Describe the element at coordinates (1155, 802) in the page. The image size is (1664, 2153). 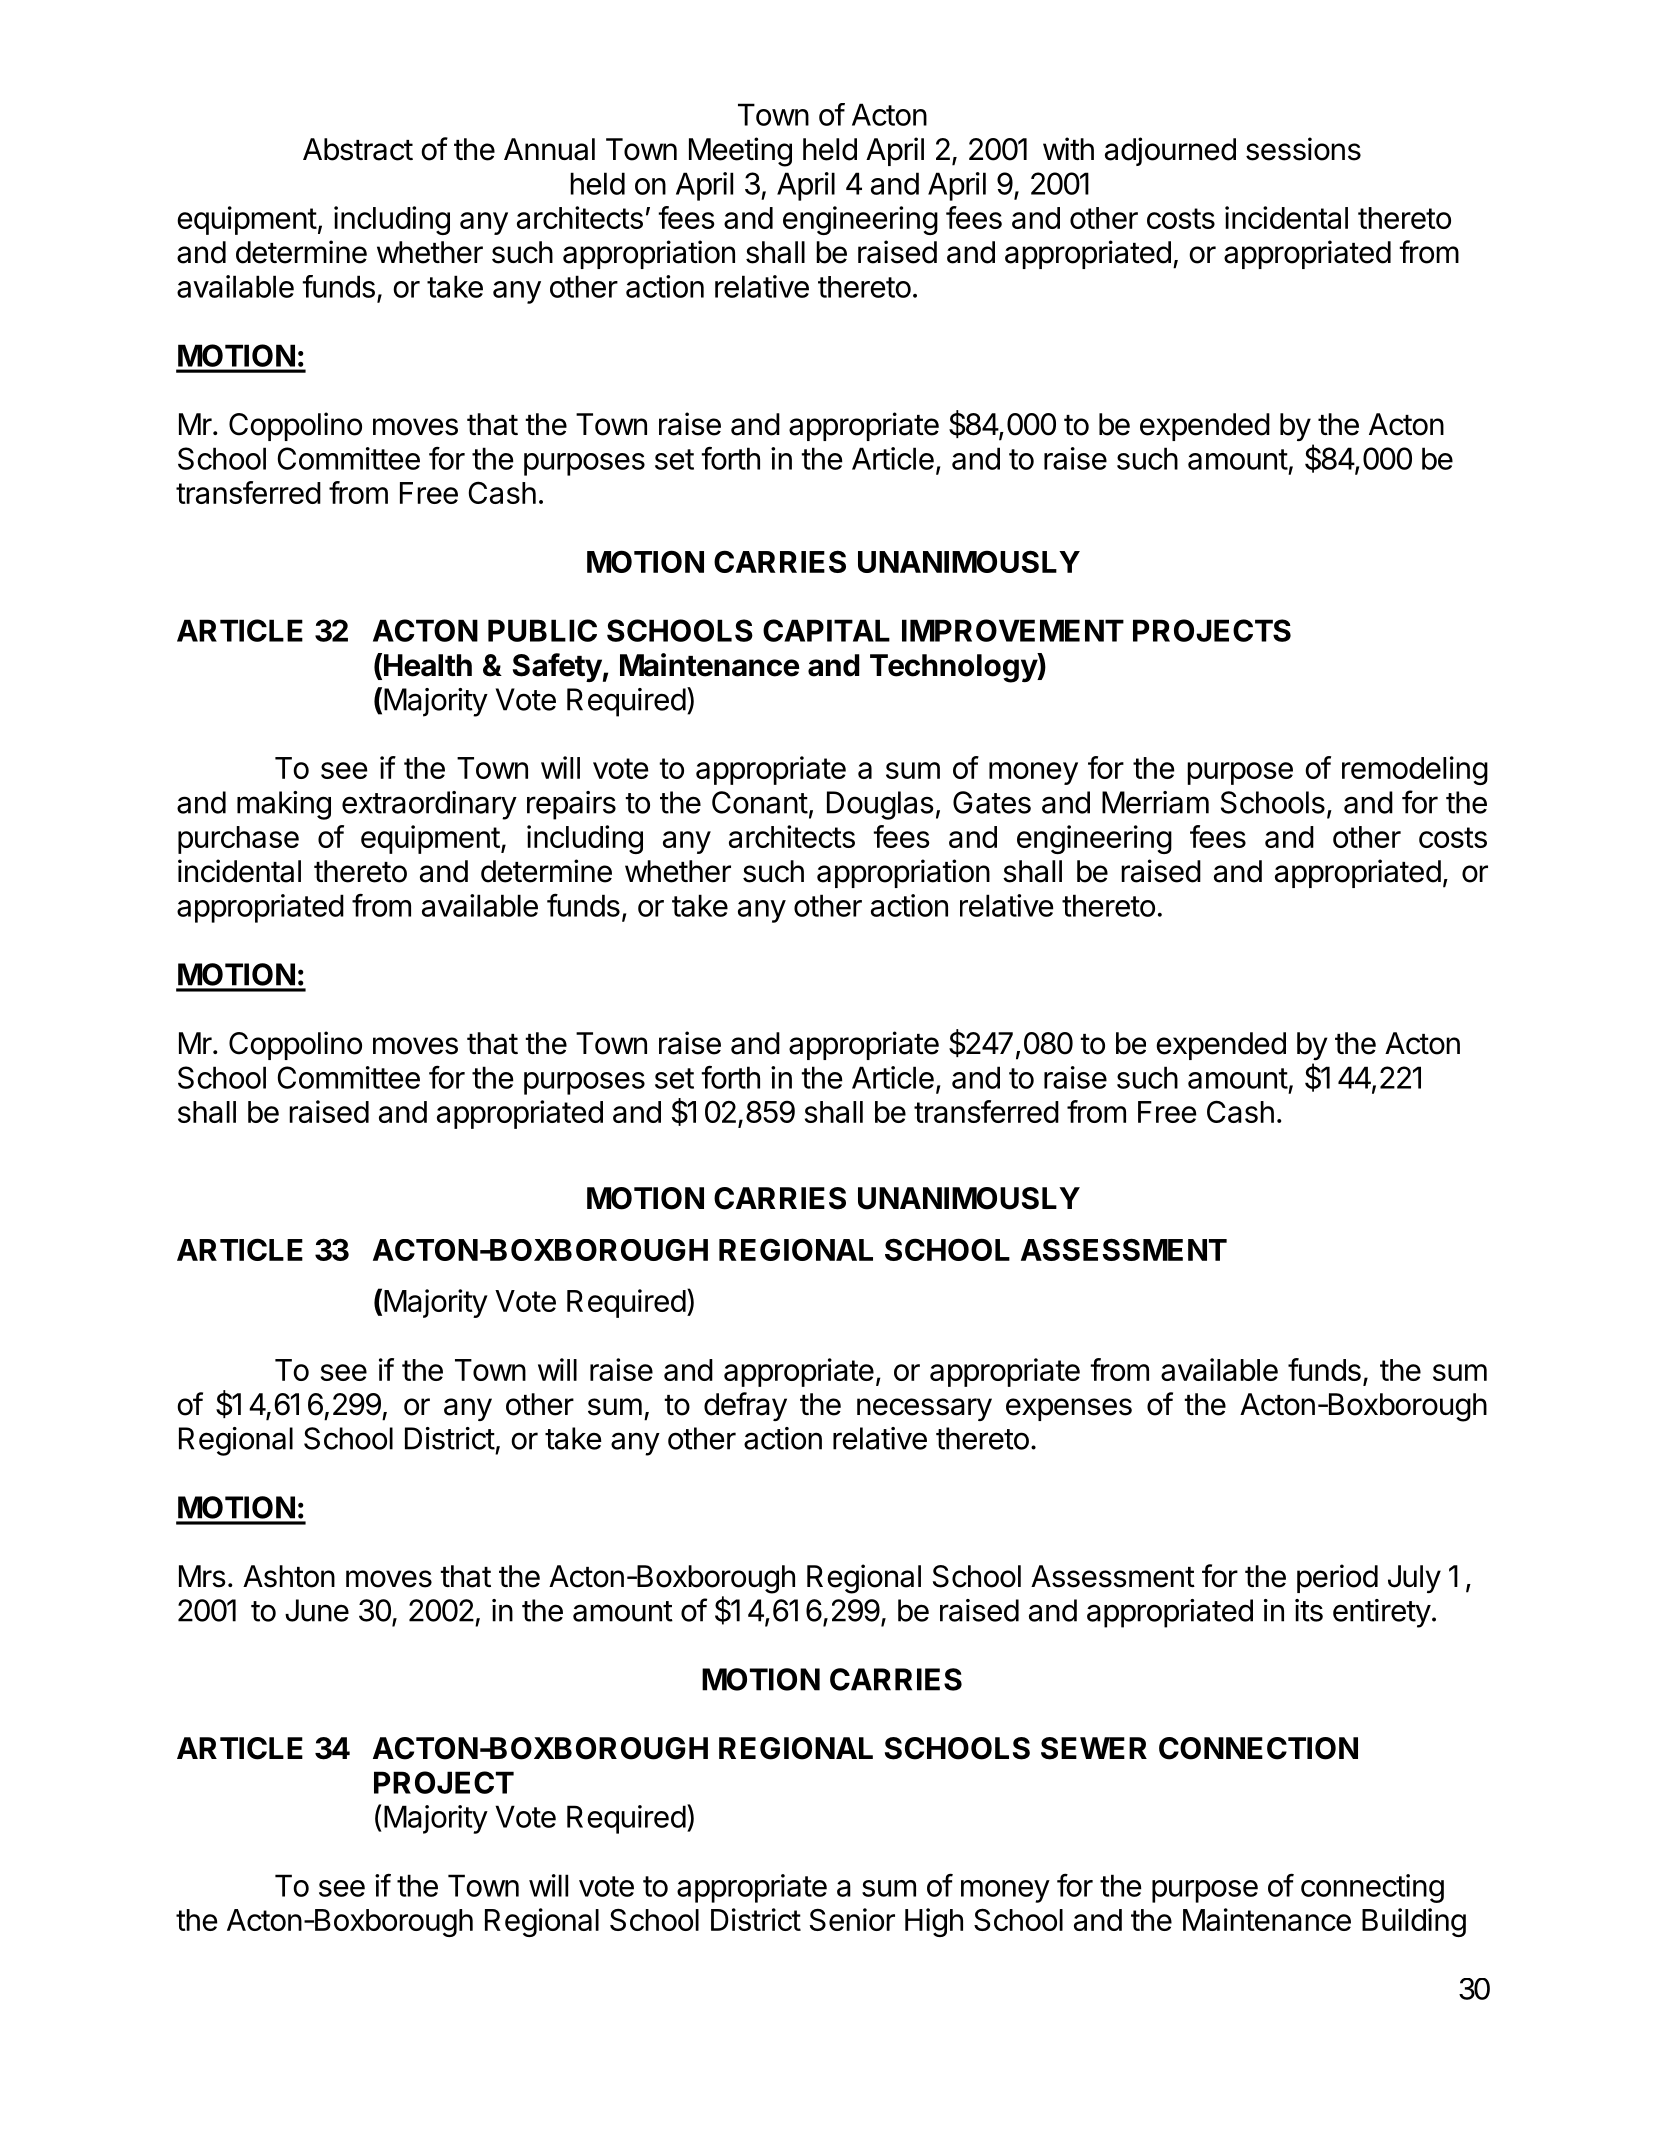
I see `Merriam` at that location.
